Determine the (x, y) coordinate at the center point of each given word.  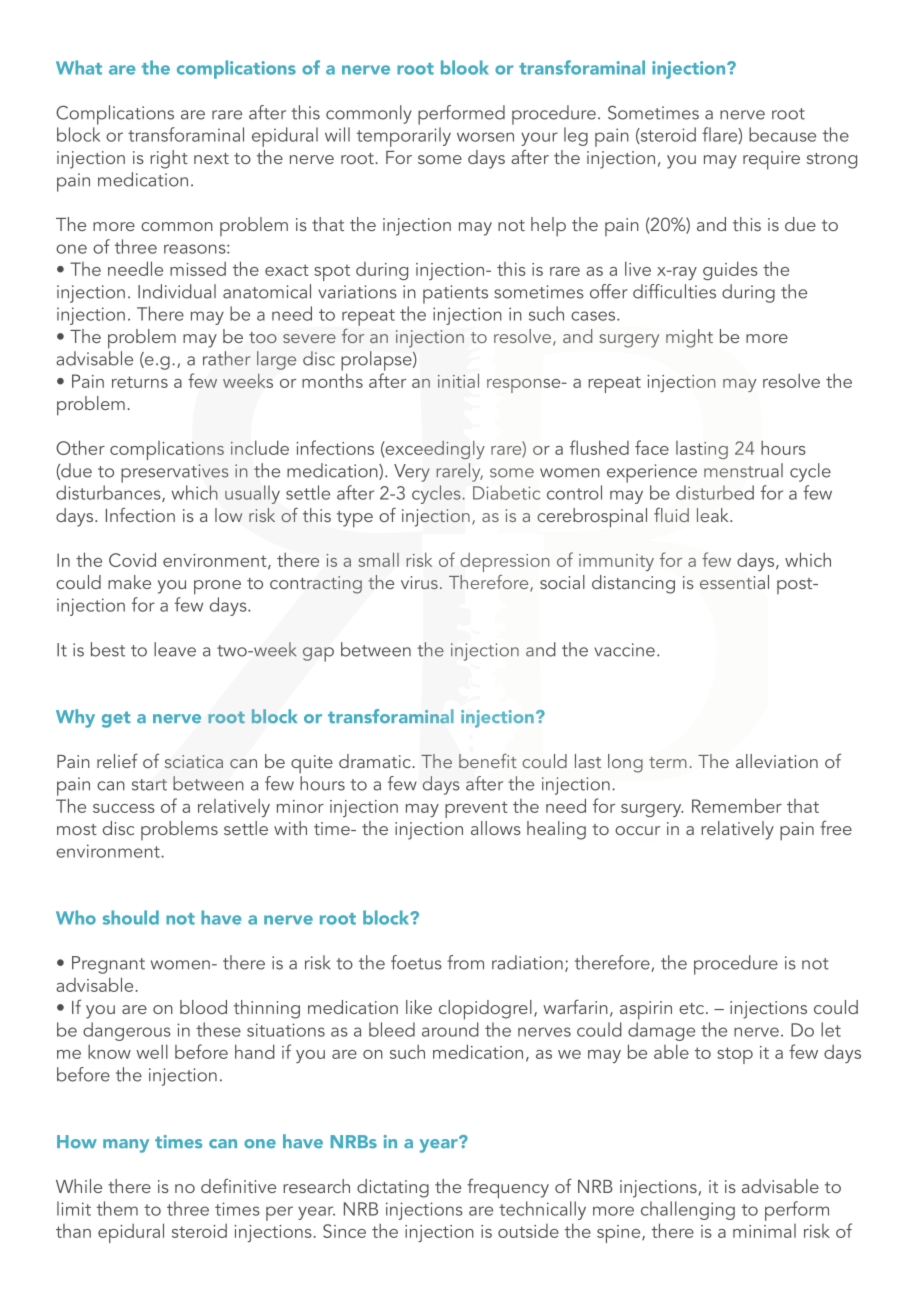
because (782, 134)
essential (734, 582)
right (169, 159)
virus (419, 582)
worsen (485, 137)
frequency (508, 1188)
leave (175, 649)
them (117, 1208)
